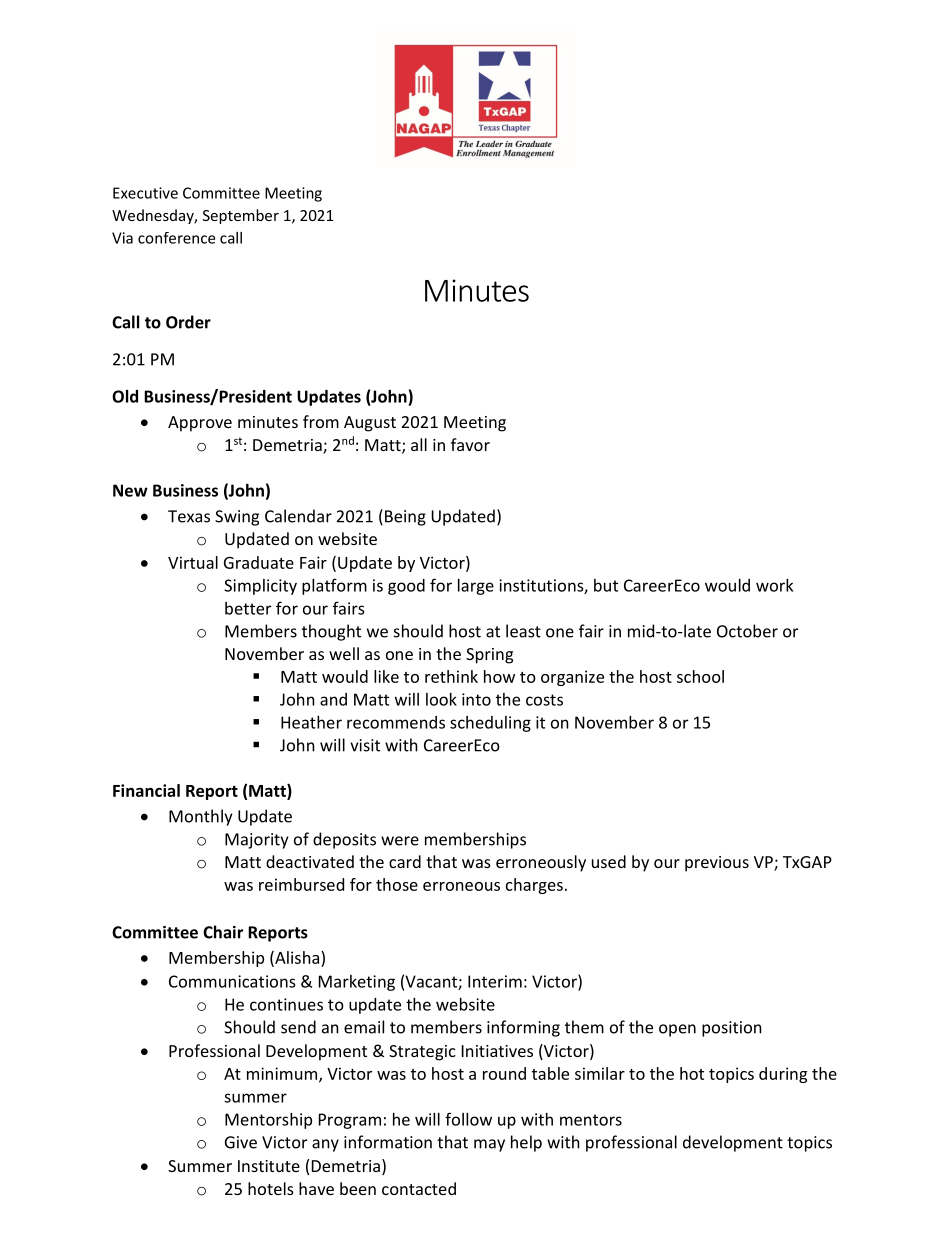 The width and height of the screenshot is (952, 1233). I want to click on may, so click(489, 1145).
